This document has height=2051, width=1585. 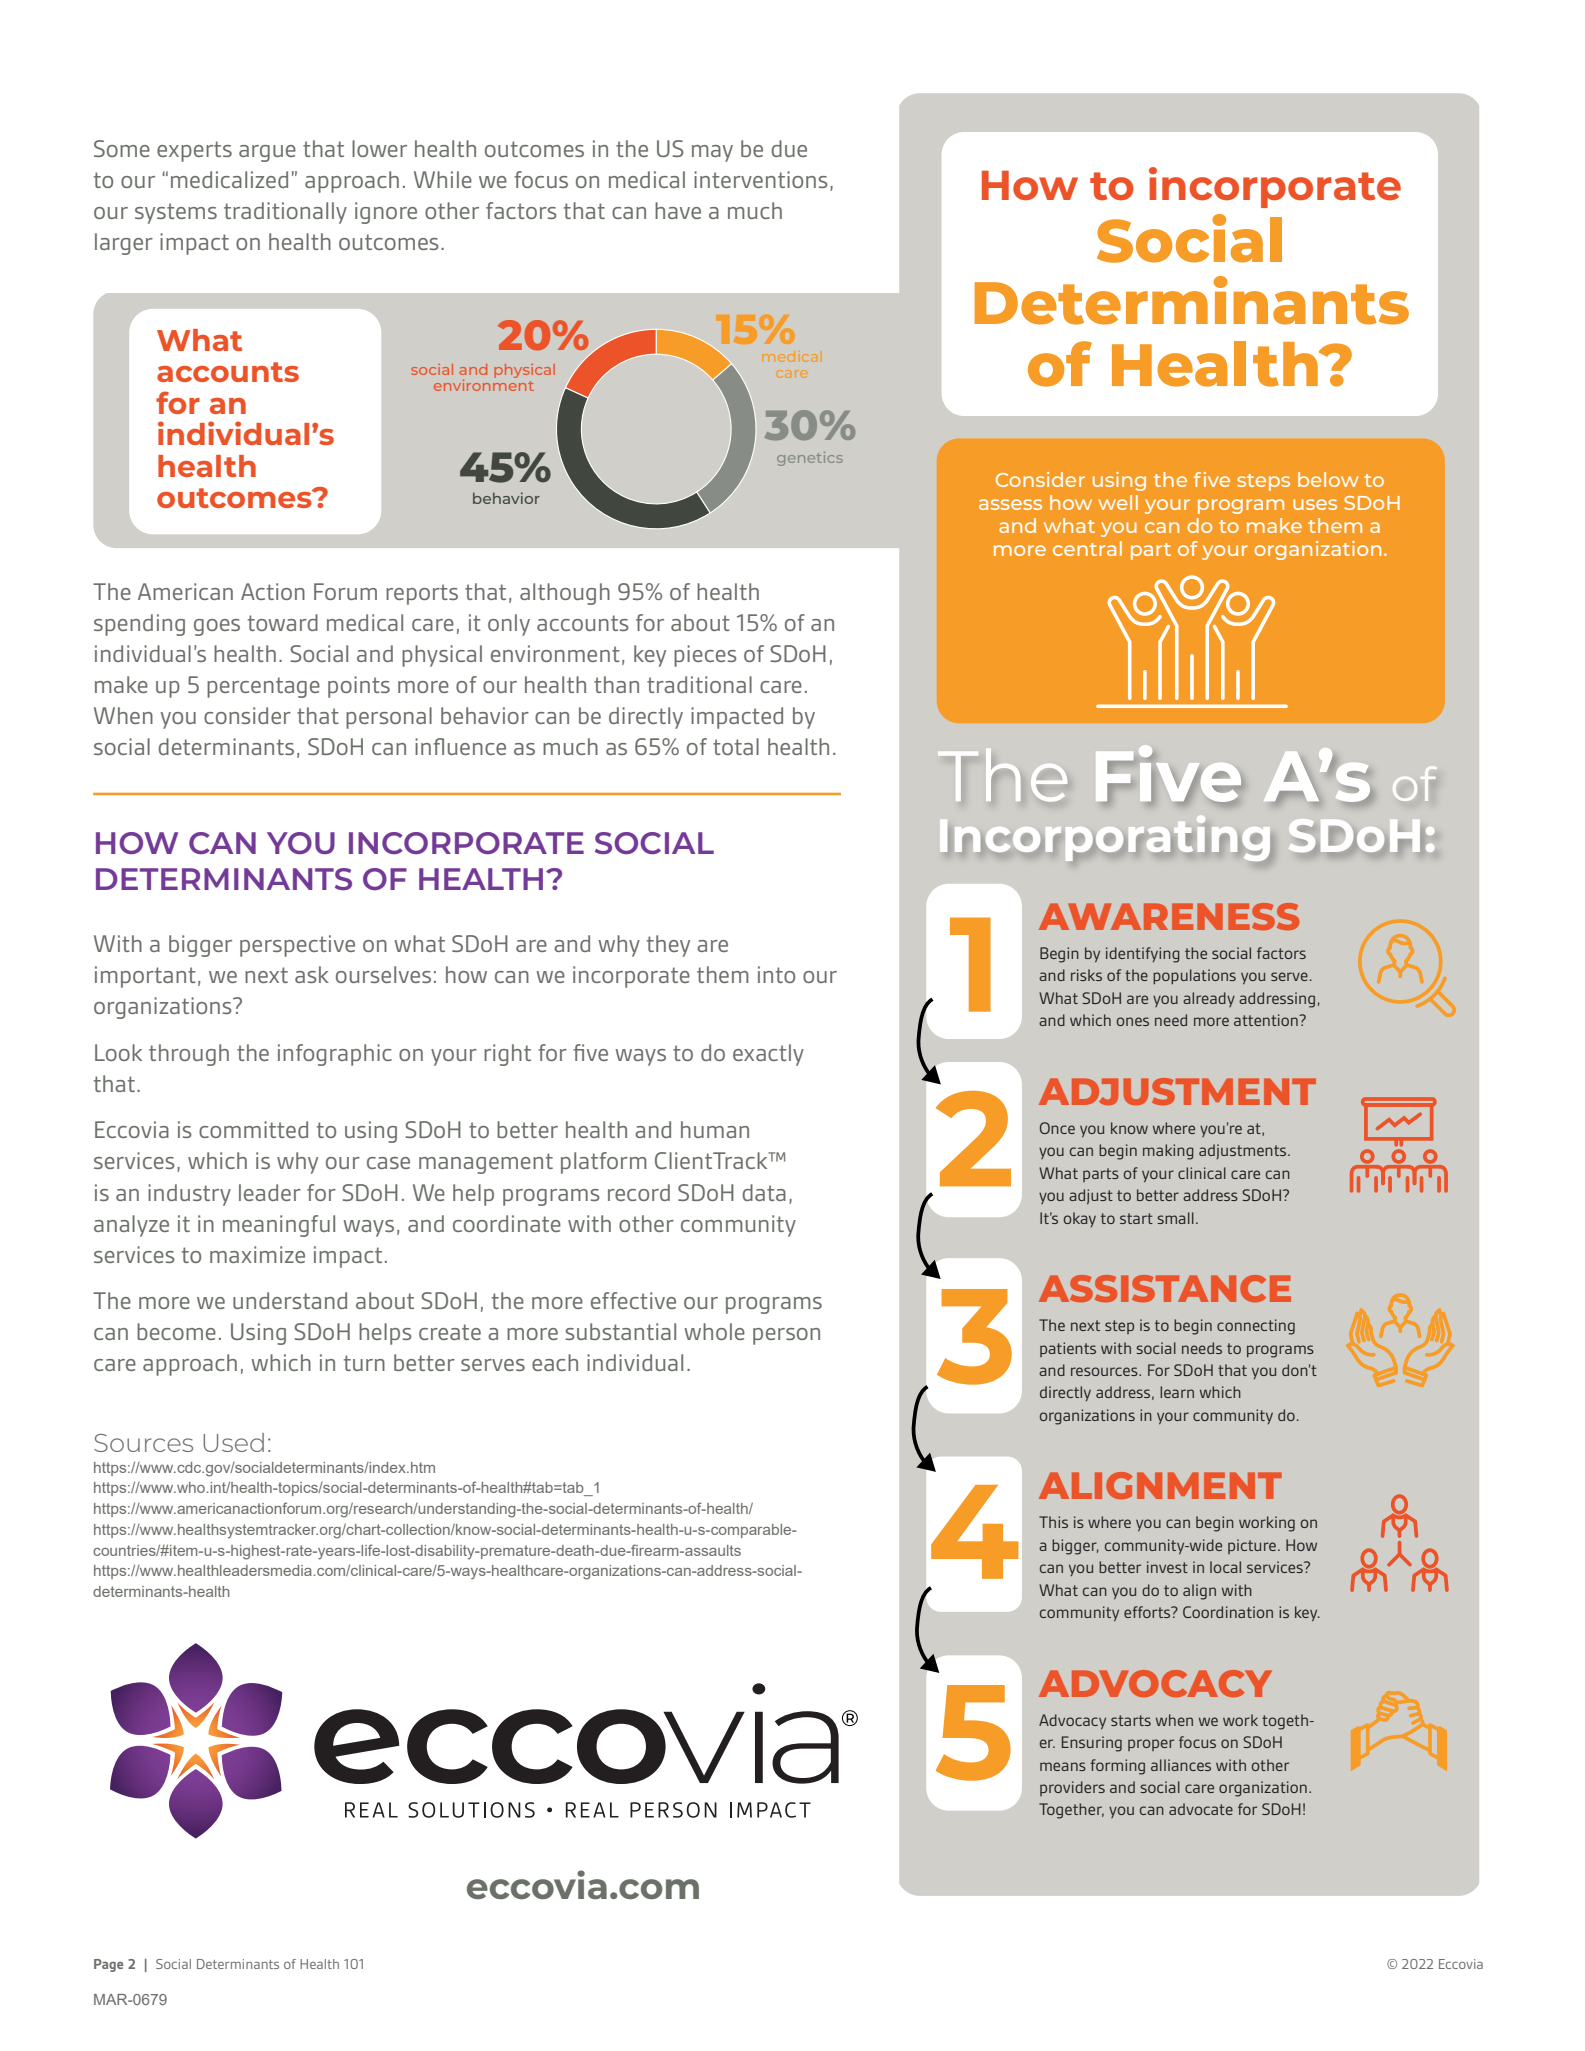 What do you see at coordinates (1252, 1546) in the document?
I see `picture` at bounding box center [1252, 1546].
